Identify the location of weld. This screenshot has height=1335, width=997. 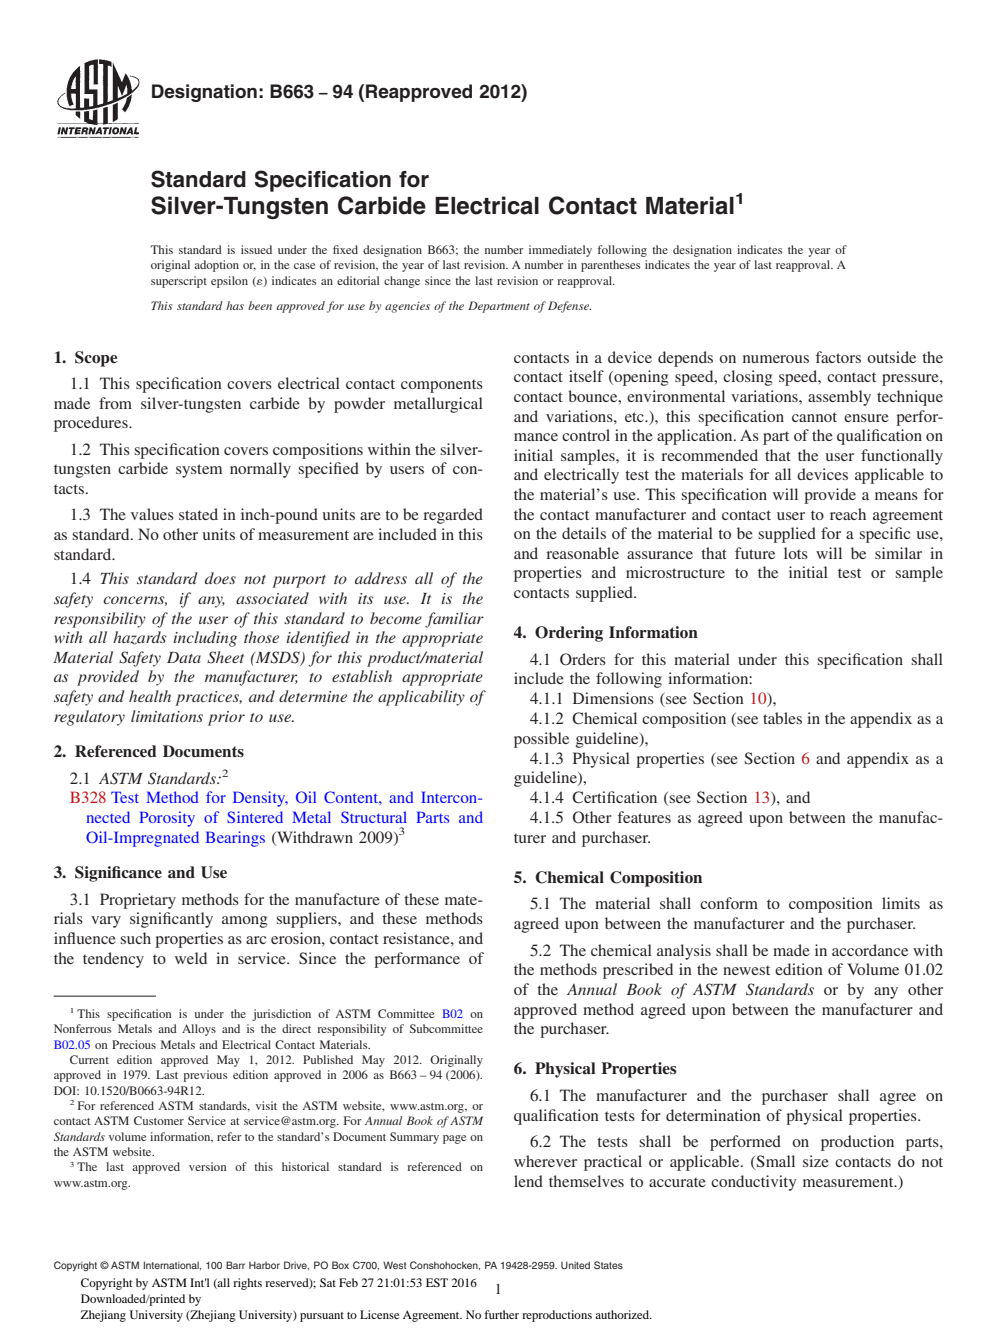
(191, 958).
